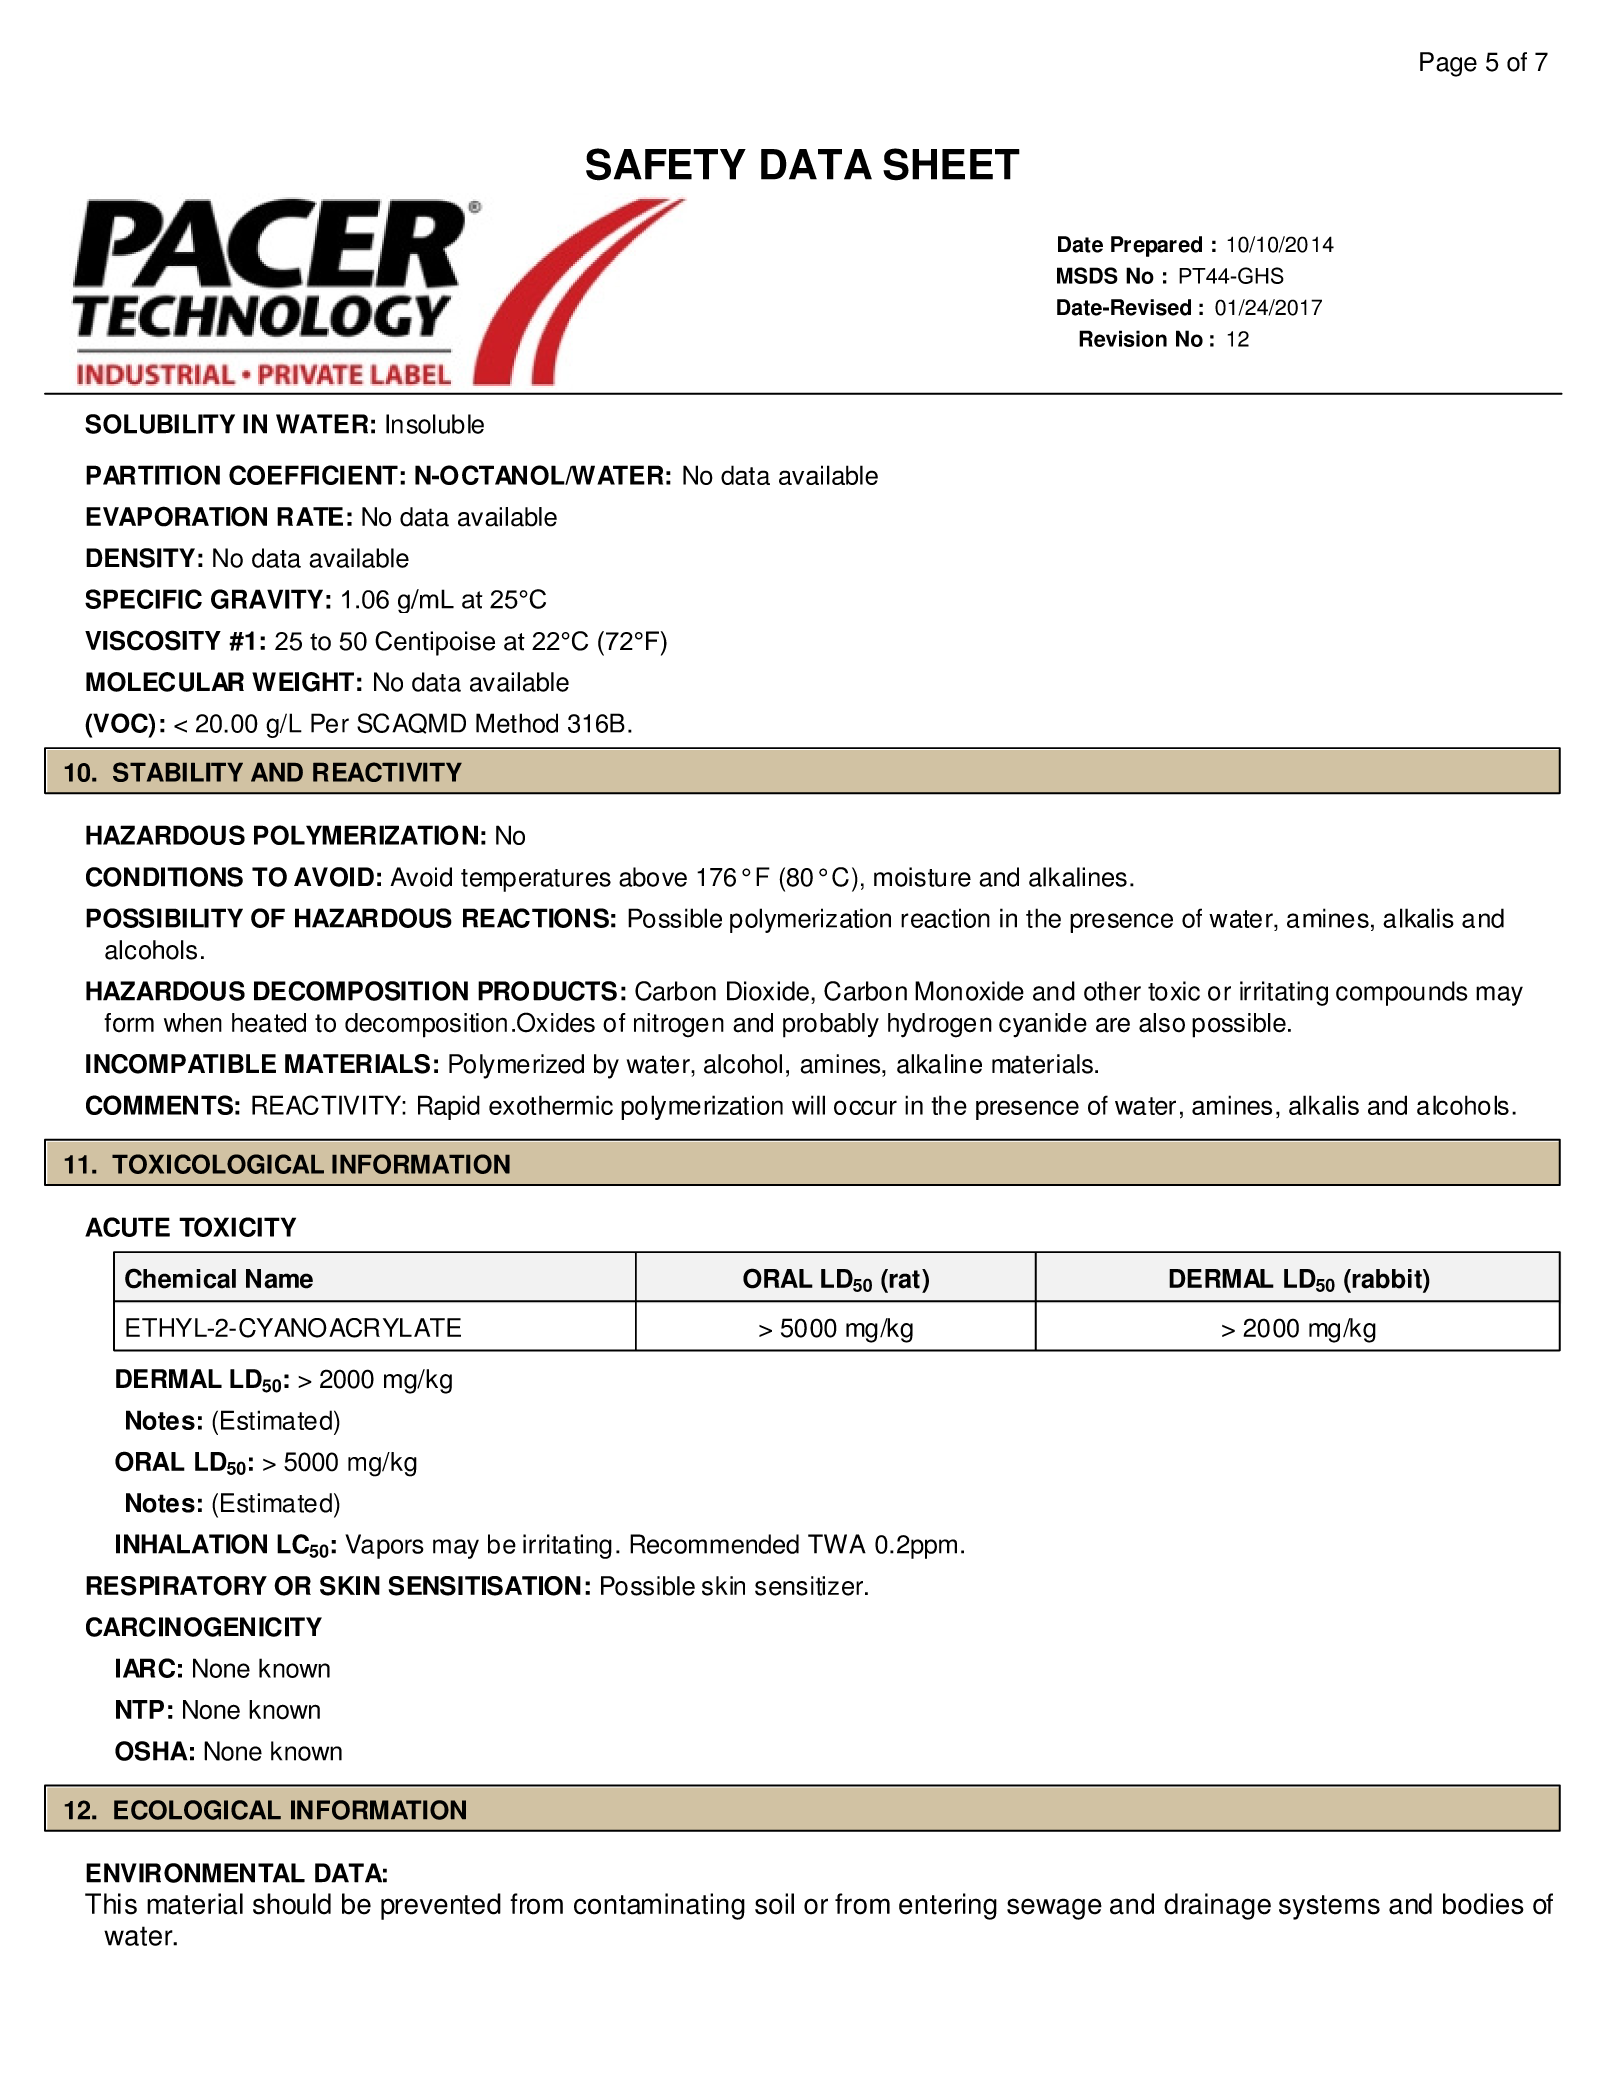 This page has width=1607, height=2079. What do you see at coordinates (191, 1544) in the page?
I see `INHALATION` at bounding box center [191, 1544].
